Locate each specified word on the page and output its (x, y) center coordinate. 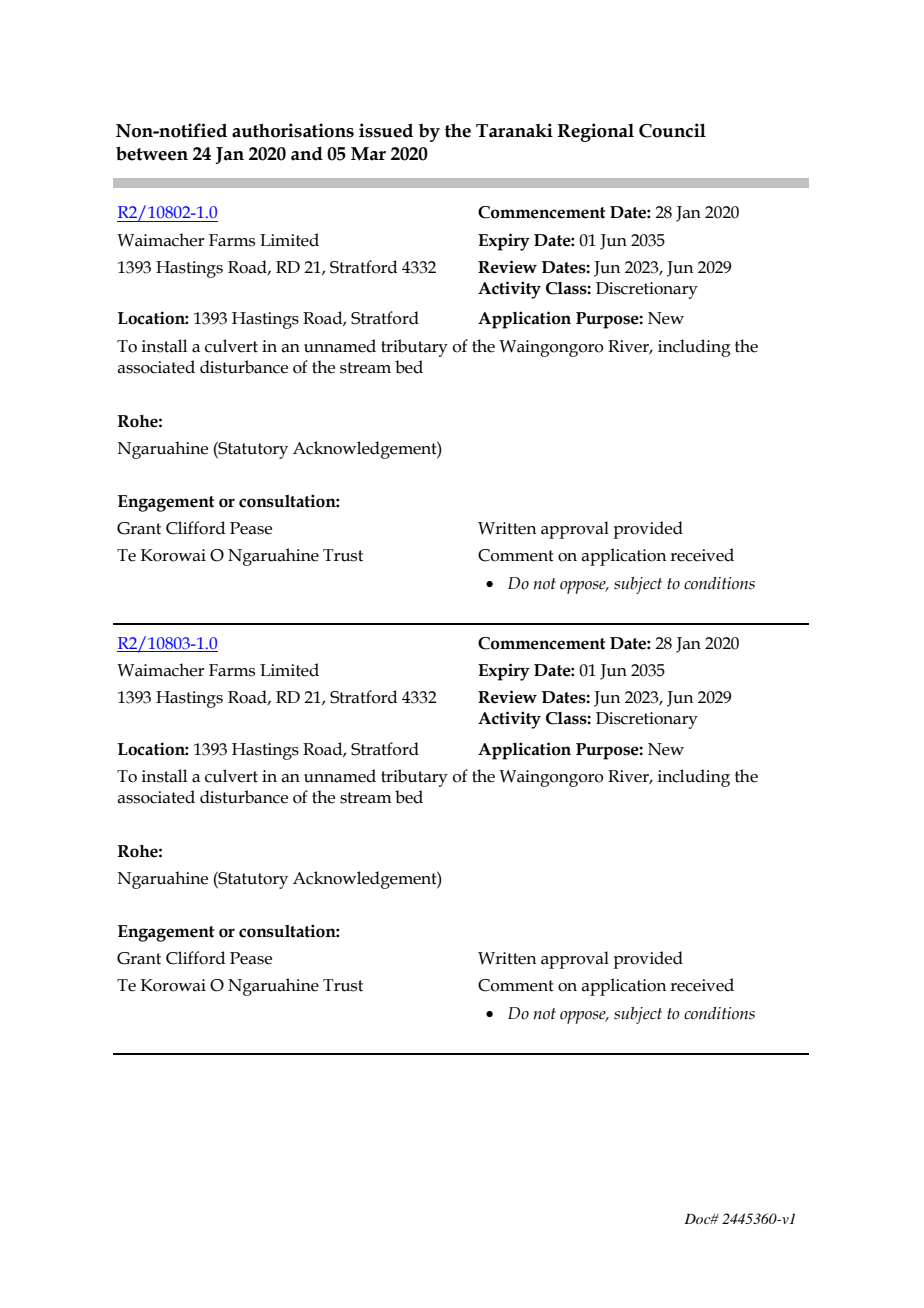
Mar (368, 154)
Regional (596, 132)
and (307, 153)
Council (672, 130)
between (152, 153)
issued (386, 130)
